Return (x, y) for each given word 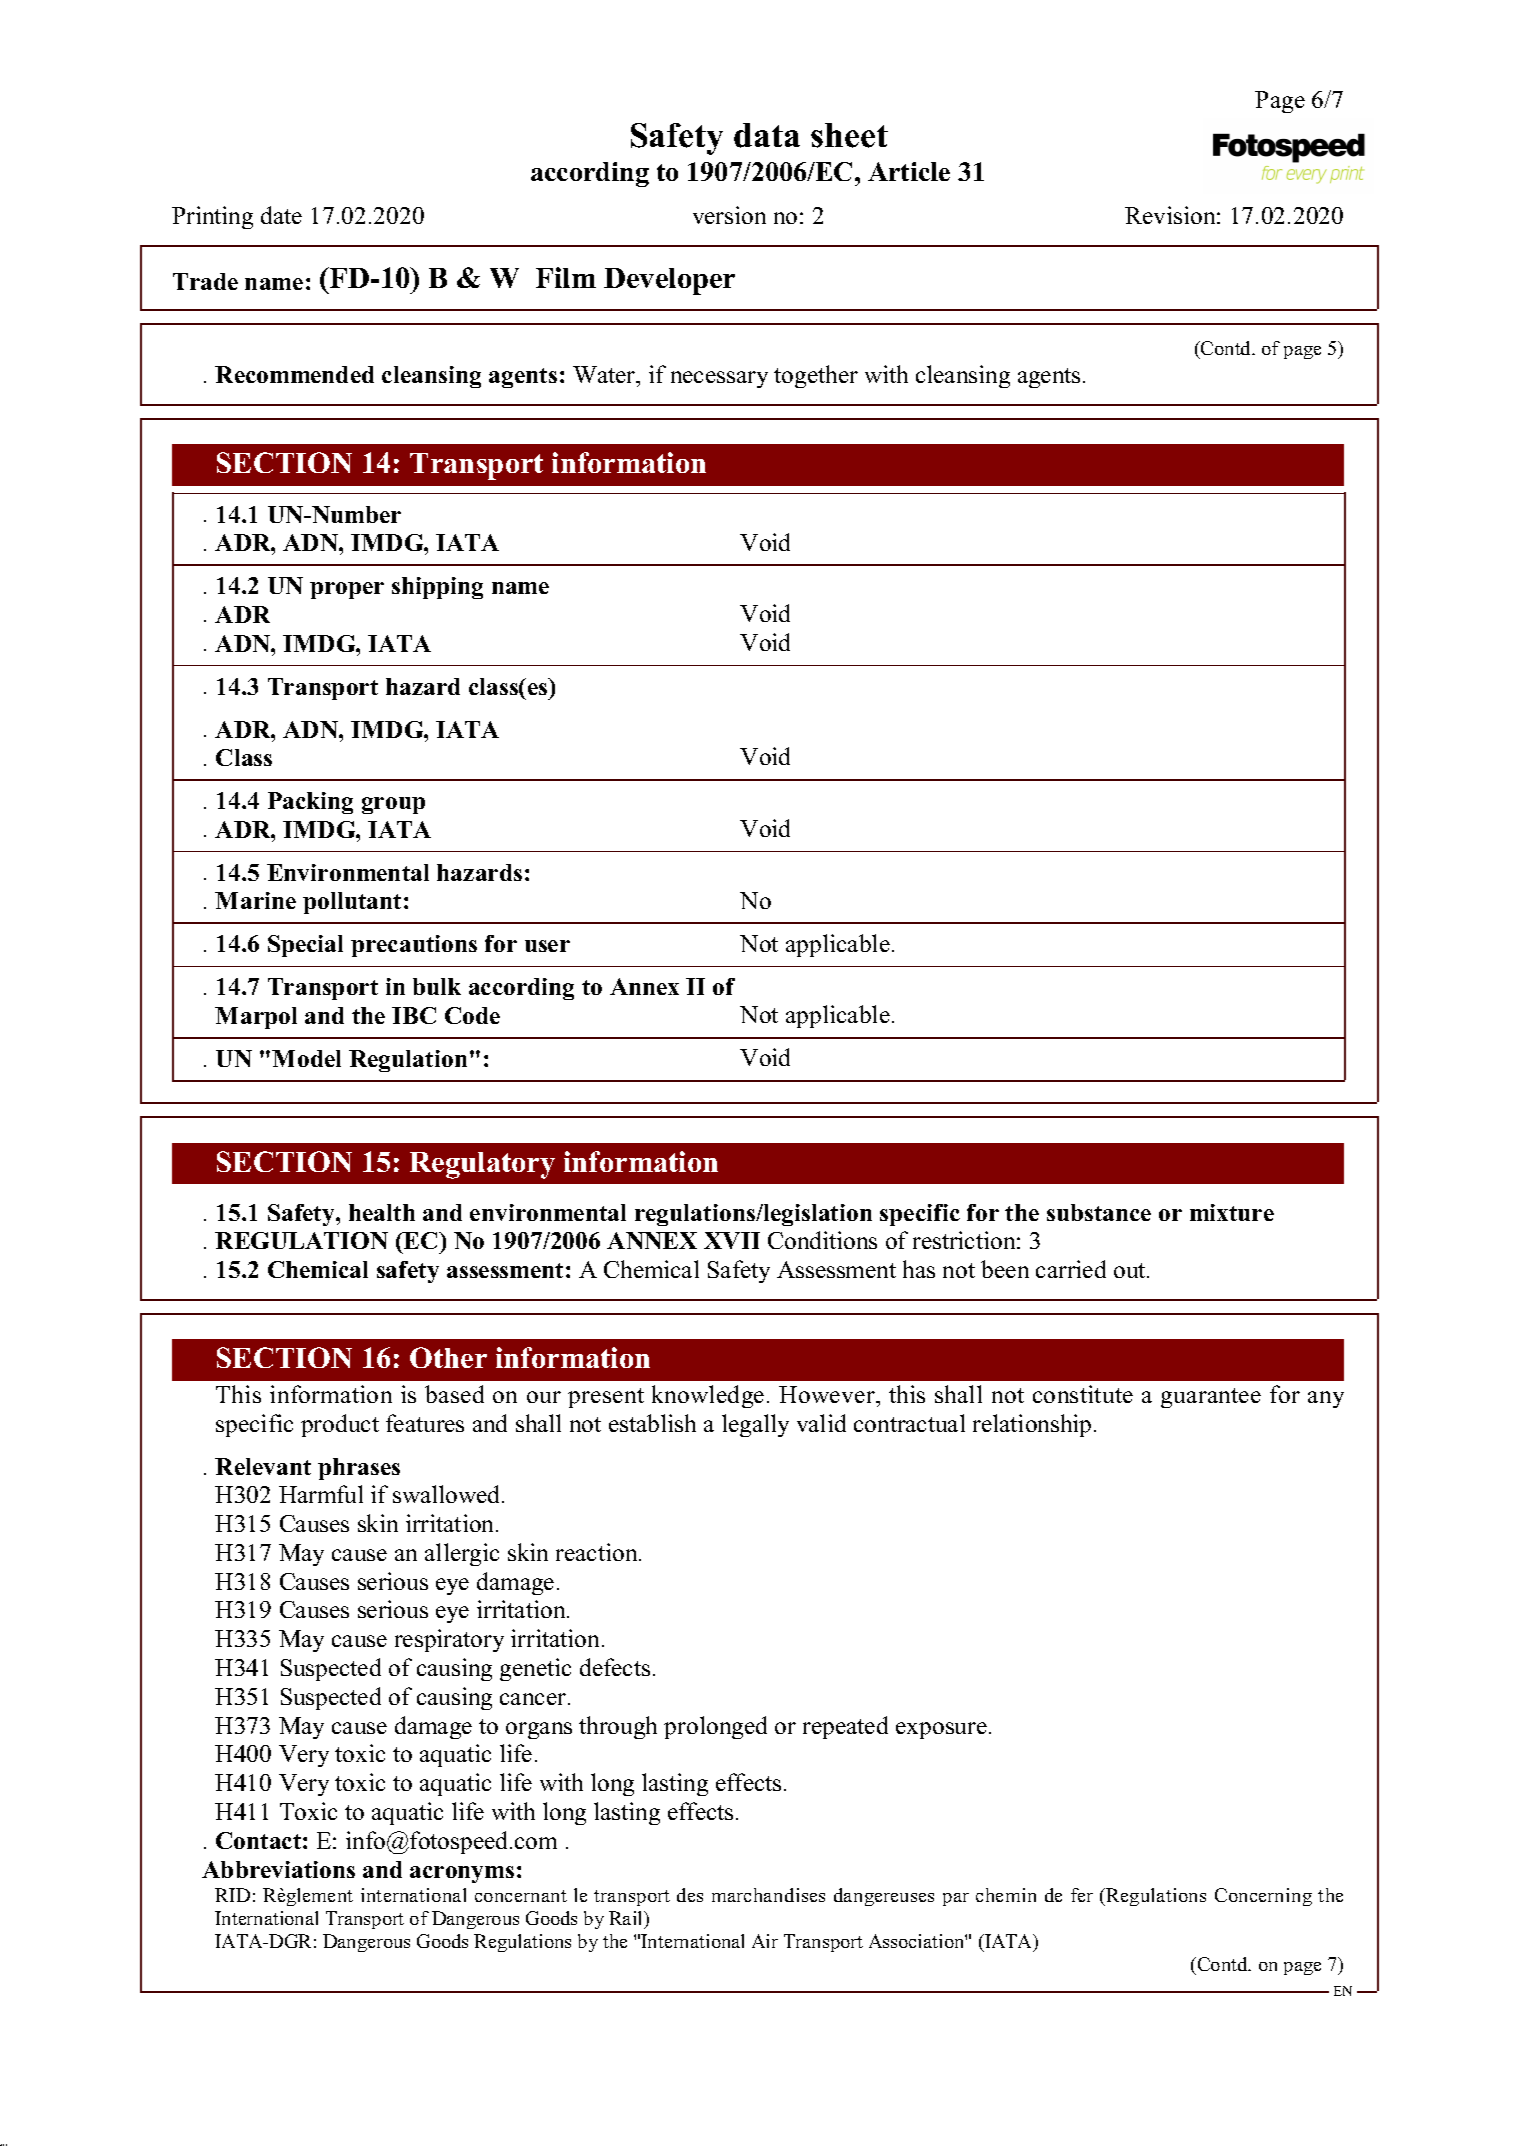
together (816, 376)
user (547, 946)
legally (755, 1425)
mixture (1232, 1212)
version (729, 215)
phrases (359, 1469)
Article (909, 171)
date (281, 215)
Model (306, 1058)
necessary (719, 379)
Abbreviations (278, 1869)
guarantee (1211, 1398)
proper (347, 590)
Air (765, 1941)
